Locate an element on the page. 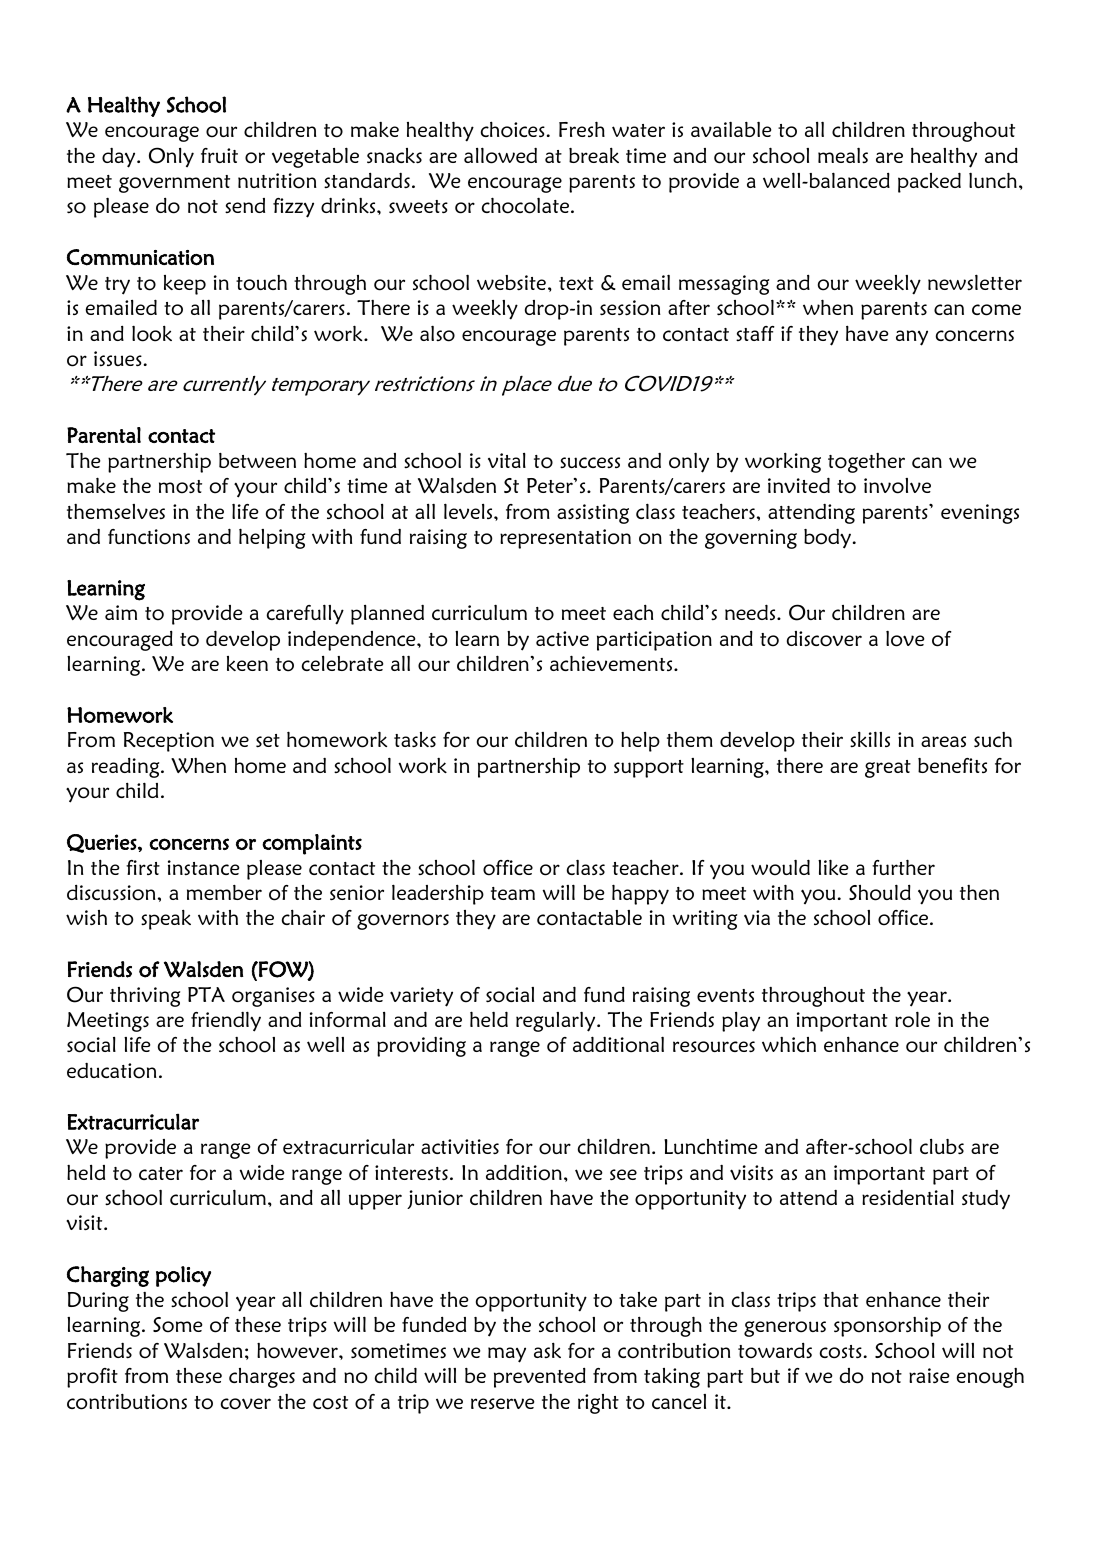 This page has height=1553, width=1098. functions is located at coordinates (149, 537).
